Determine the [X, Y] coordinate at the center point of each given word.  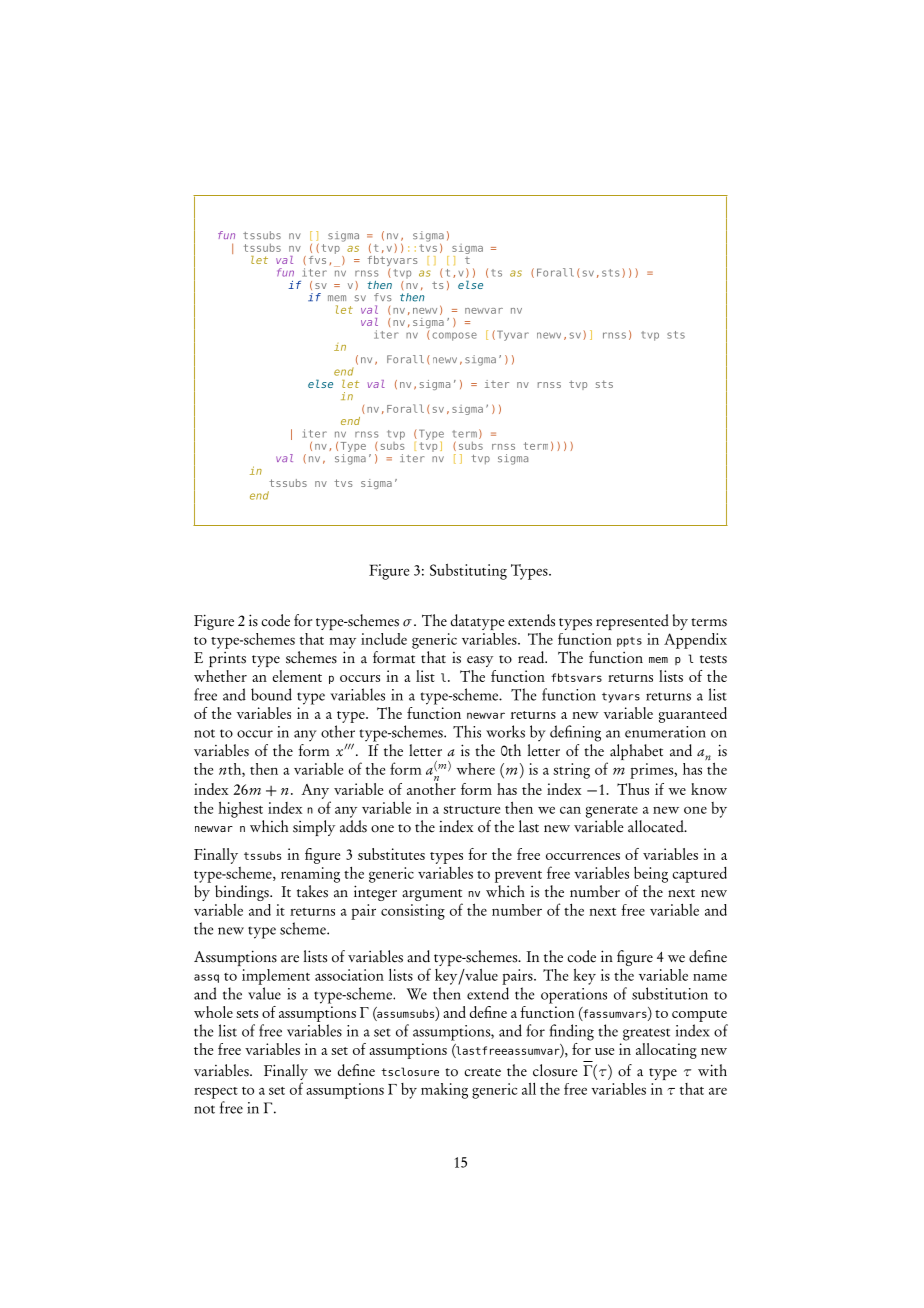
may [342, 643]
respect [216, 1093]
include [384, 639]
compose [454, 336]
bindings [243, 894]
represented [632, 622]
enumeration [665, 732]
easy [480, 661]
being [651, 874]
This [467, 731]
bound [271, 694]
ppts [629, 642]
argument [432, 896]
